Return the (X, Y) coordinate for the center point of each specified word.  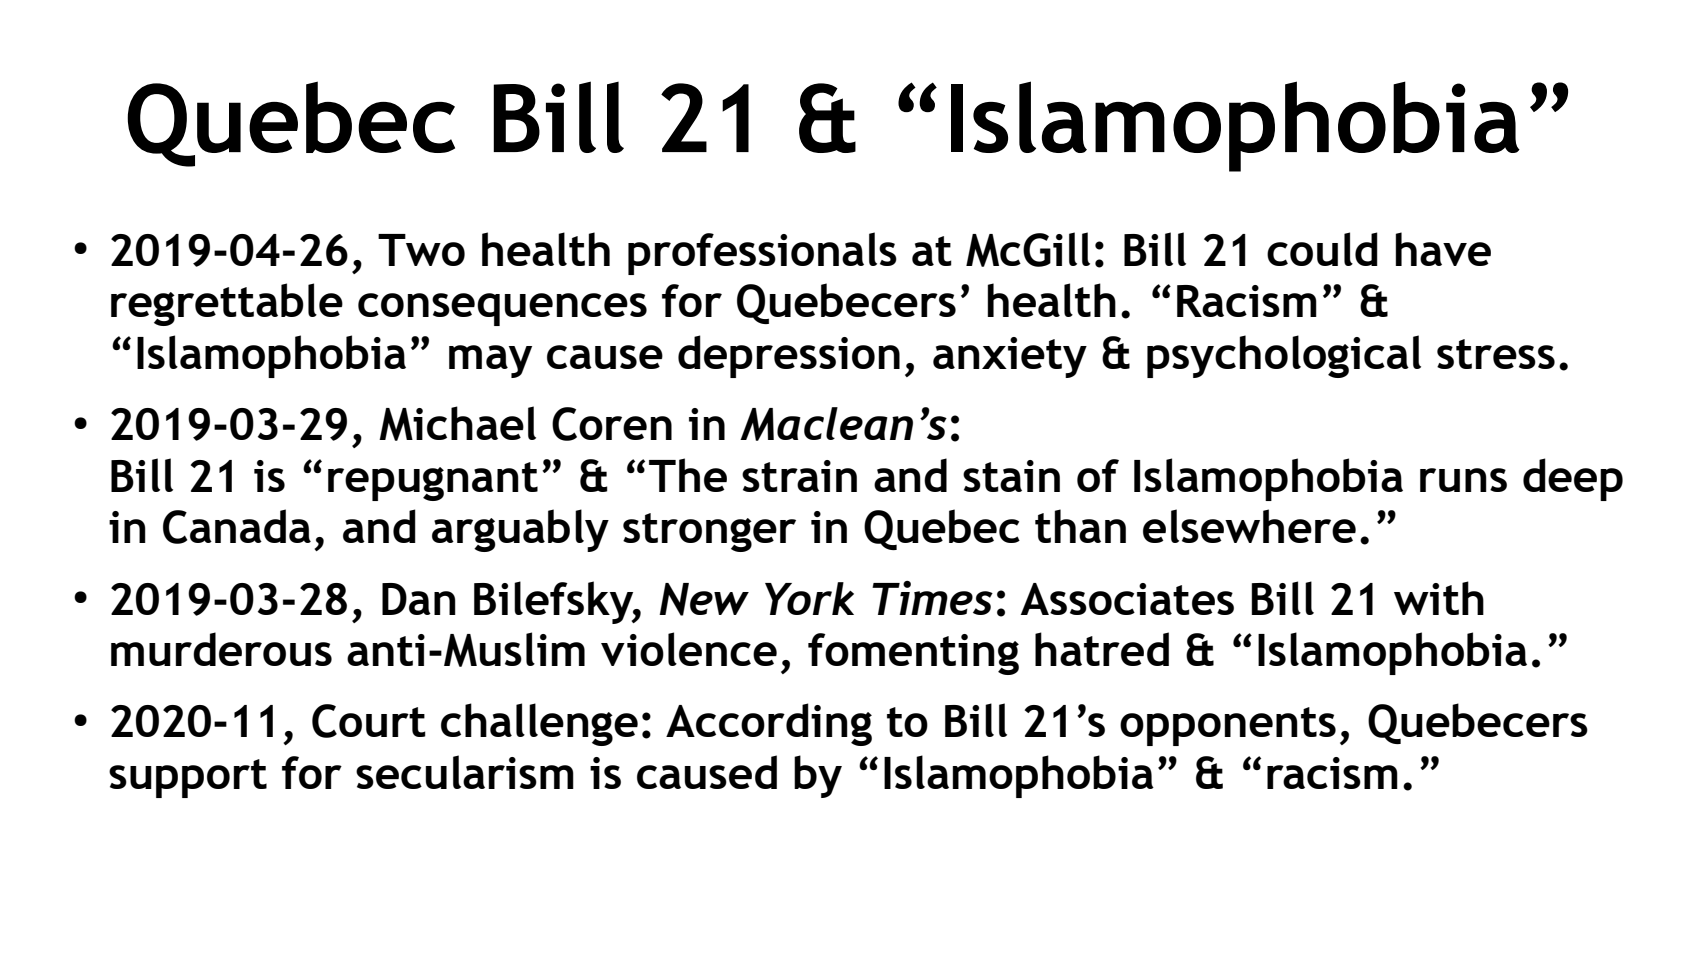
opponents (1228, 726)
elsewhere (1249, 526)
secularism (465, 772)
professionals (762, 253)
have (1443, 249)
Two (421, 250)
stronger (709, 532)
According (769, 724)
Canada (237, 526)
